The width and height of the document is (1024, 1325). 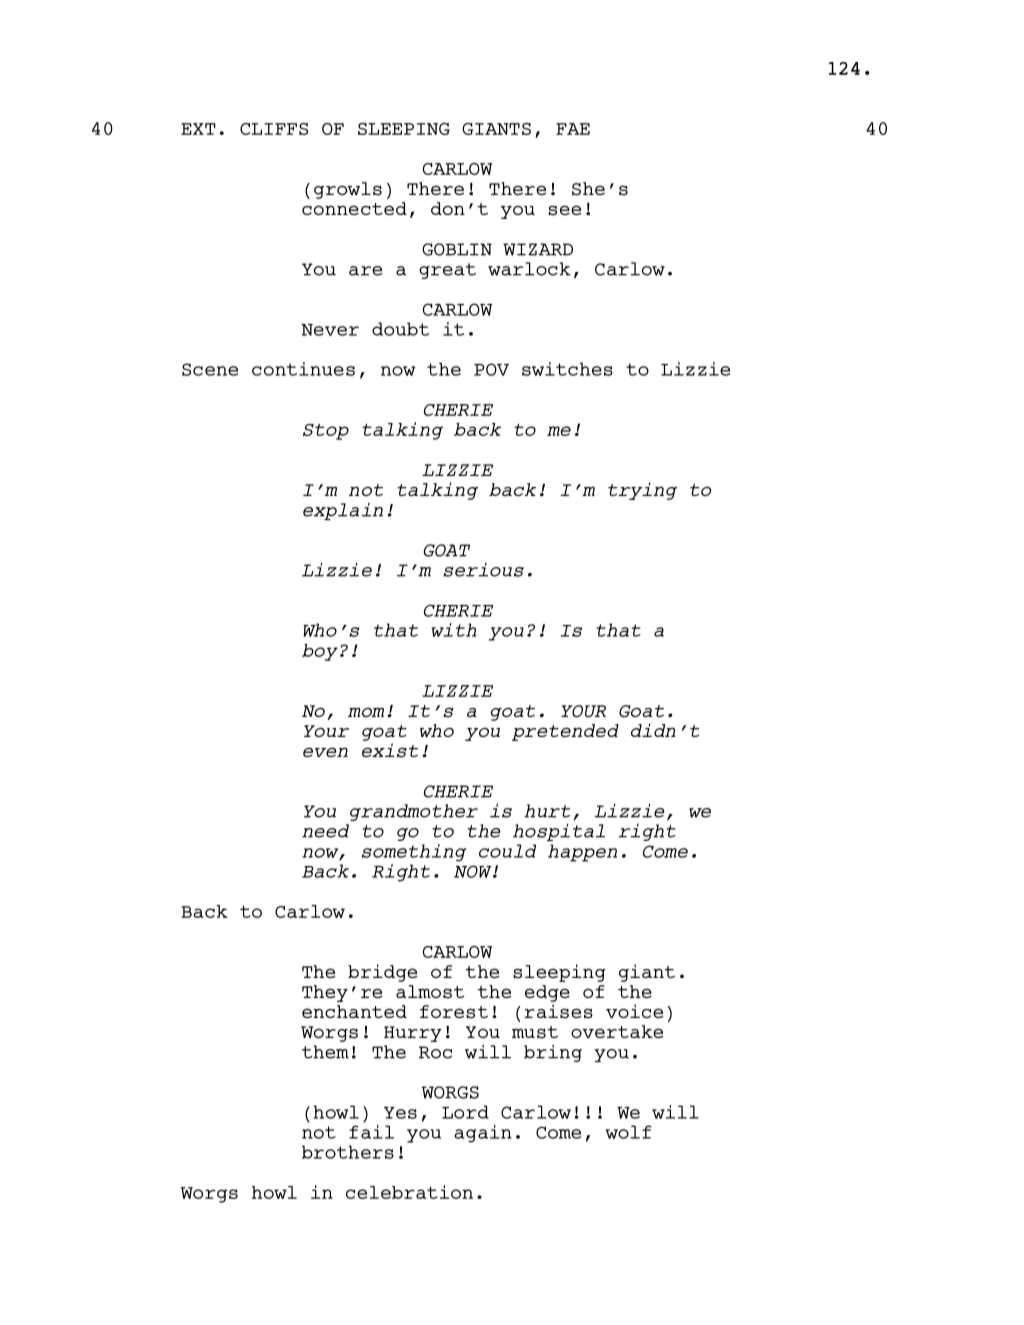 I want to click on grandmother, so click(x=414, y=812).
